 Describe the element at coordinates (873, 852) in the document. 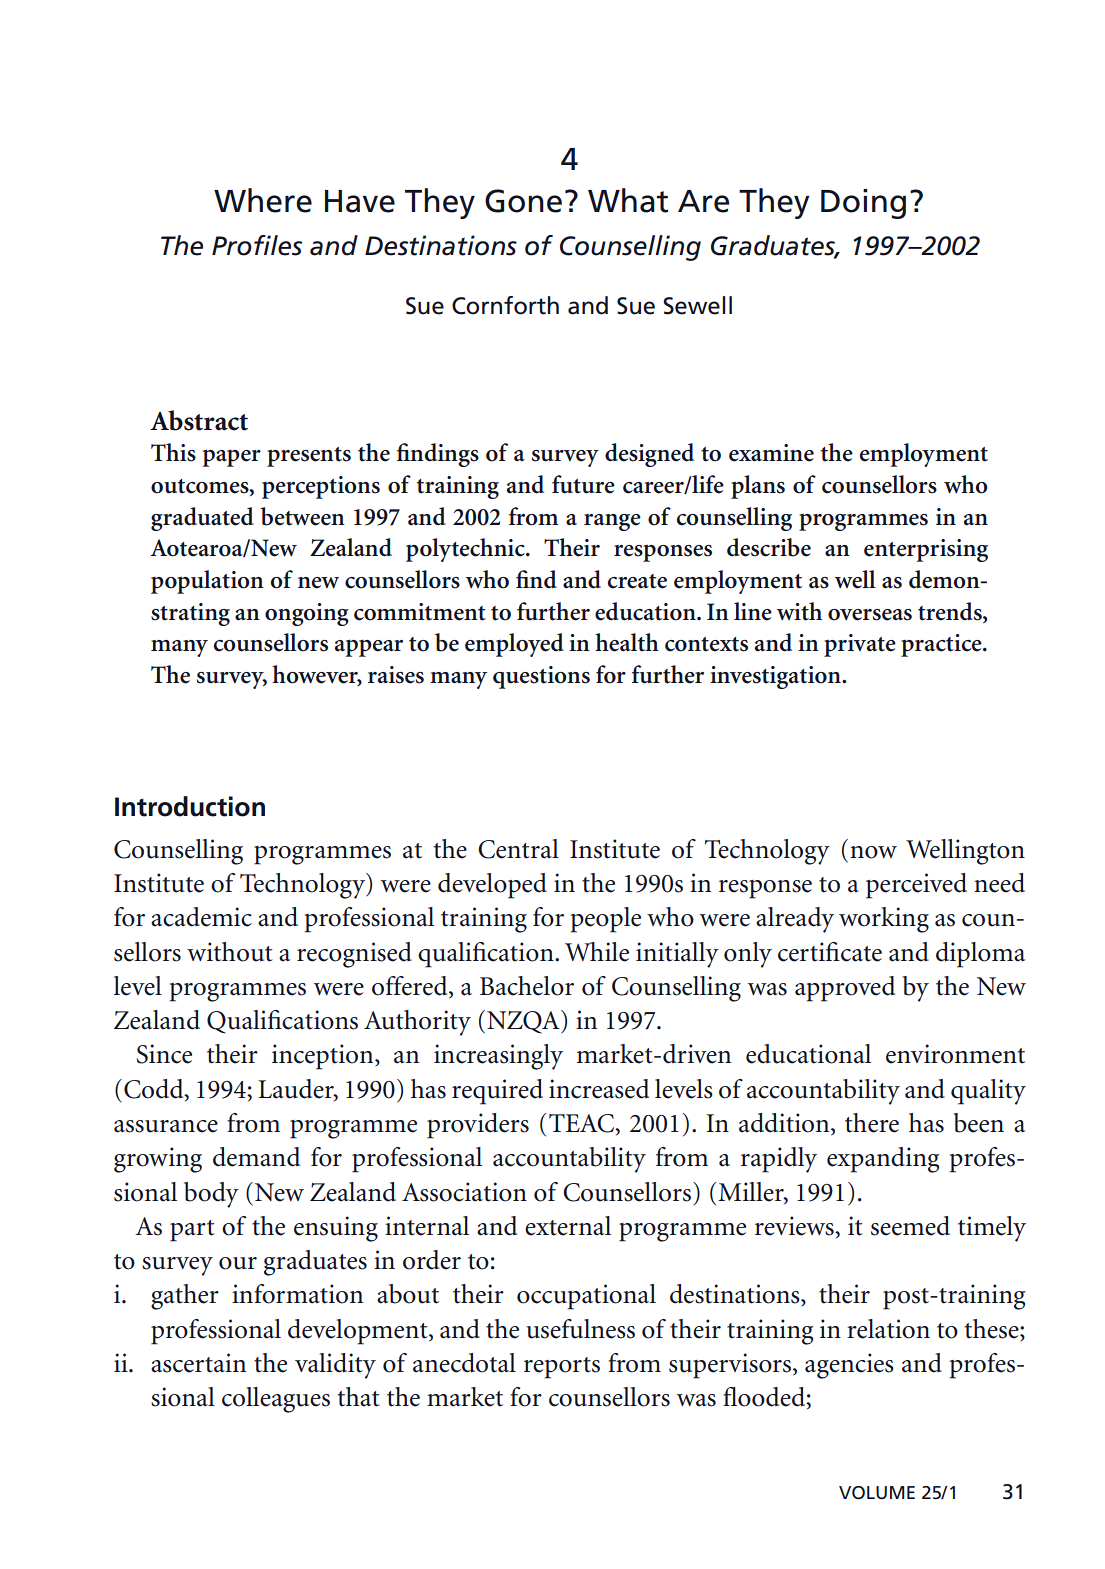

I see `now` at that location.
